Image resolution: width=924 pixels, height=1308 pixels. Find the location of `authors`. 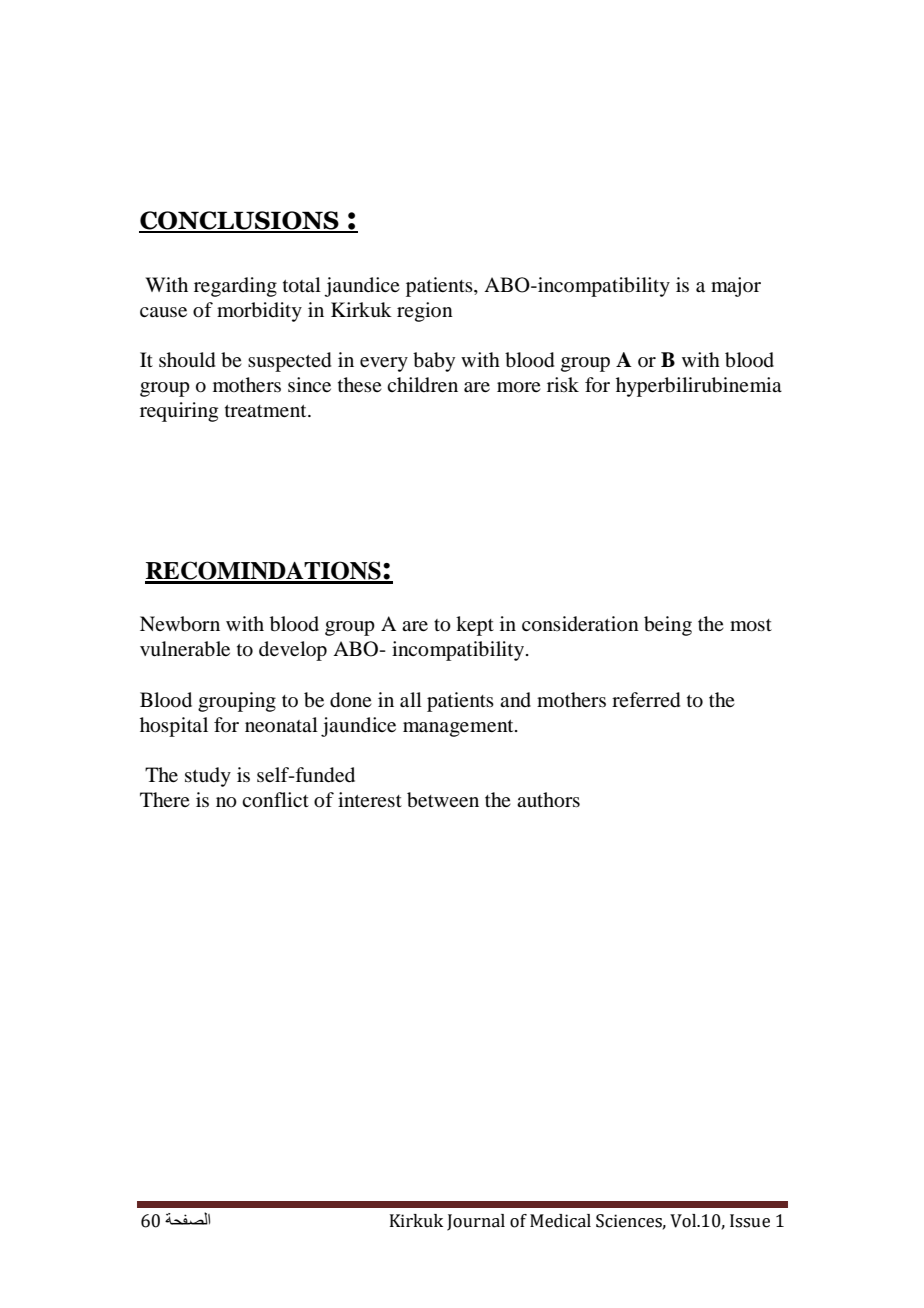

authors is located at coordinates (548, 800).
